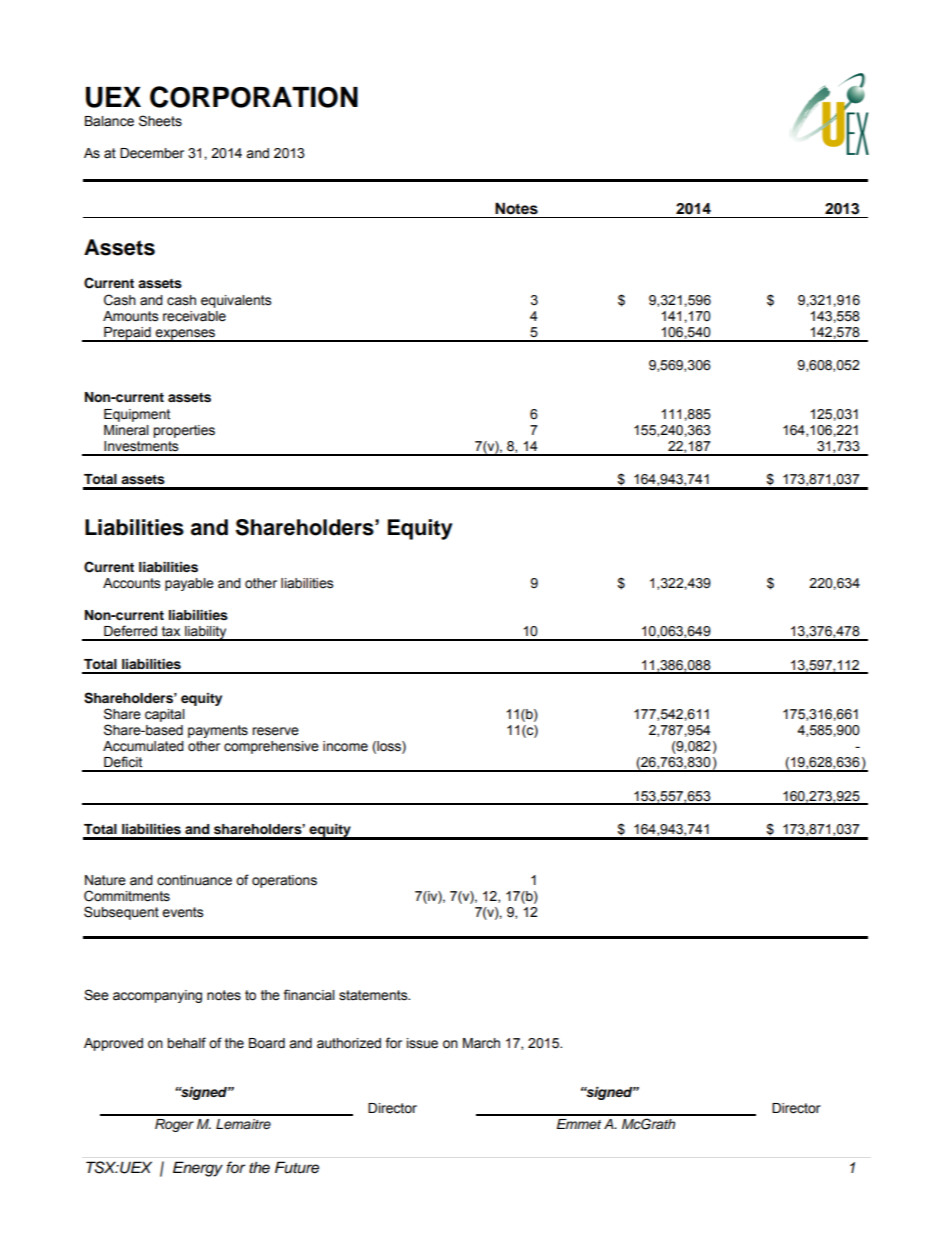 The height and width of the image is (1233, 952). Describe the element at coordinates (198, 1169) in the image. I see `Energy` at that location.
